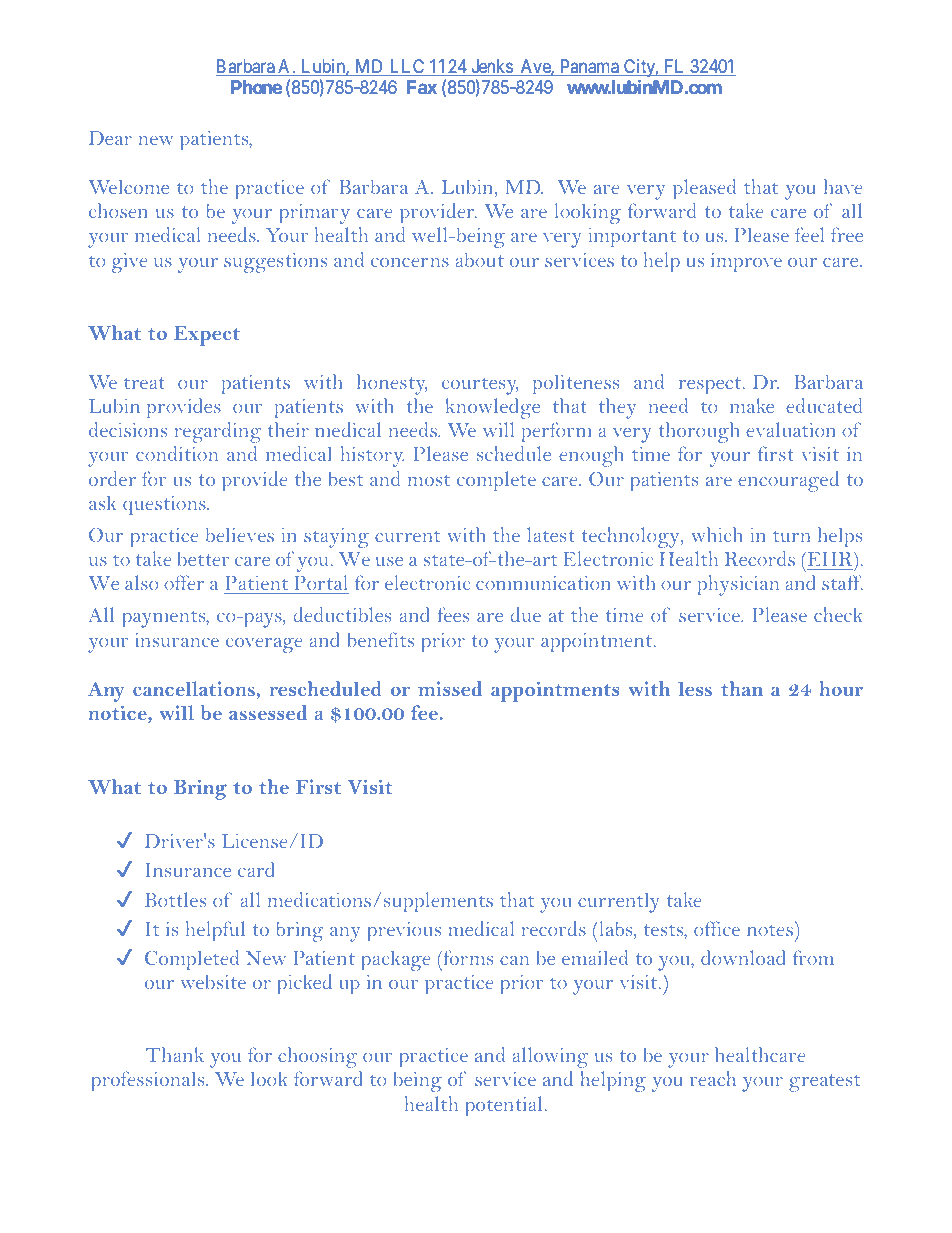  I want to click on physician, so click(738, 585).
